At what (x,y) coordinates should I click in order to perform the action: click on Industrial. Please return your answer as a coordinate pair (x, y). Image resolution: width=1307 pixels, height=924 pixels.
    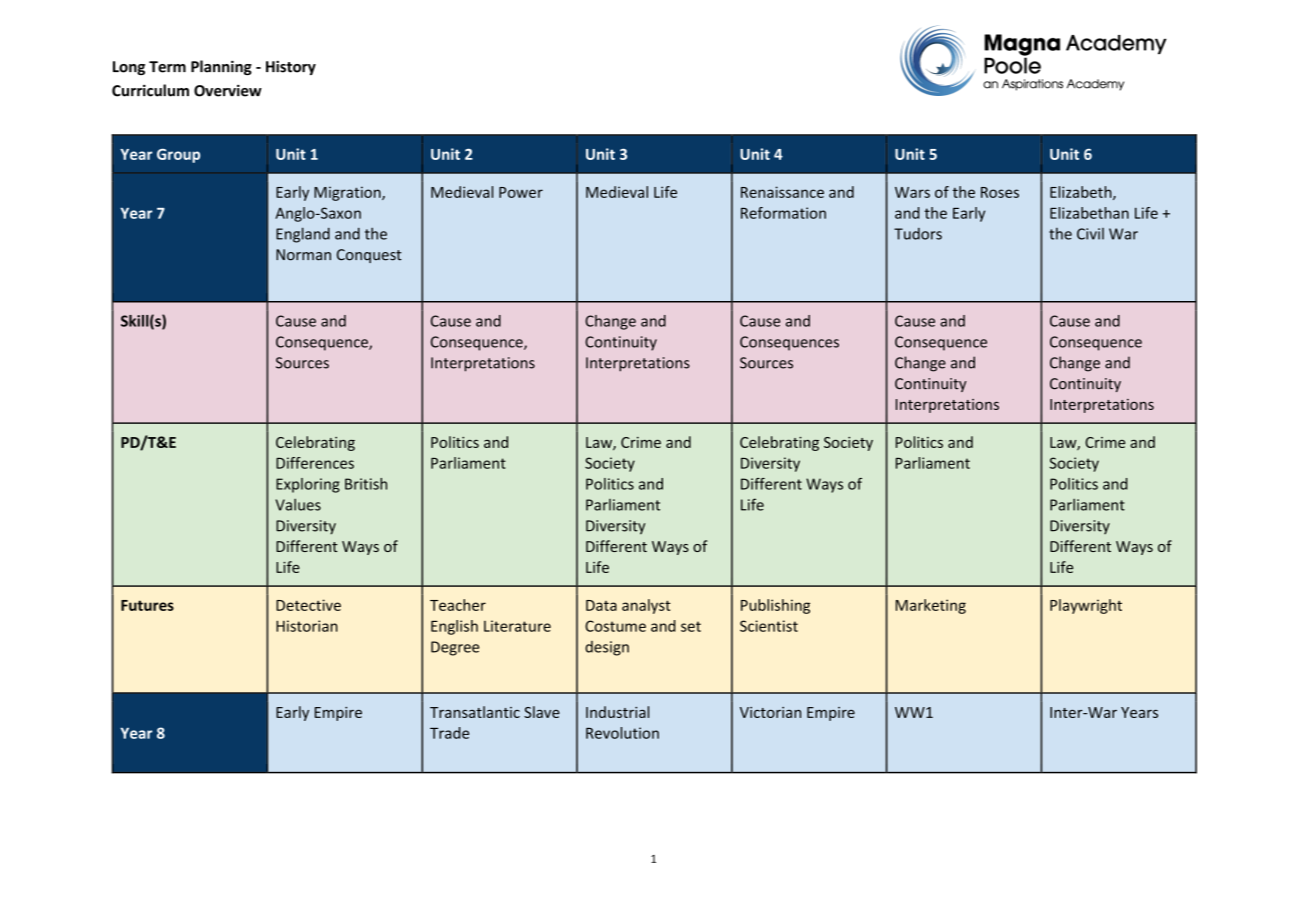
    Looking at the image, I should click on (617, 712).
